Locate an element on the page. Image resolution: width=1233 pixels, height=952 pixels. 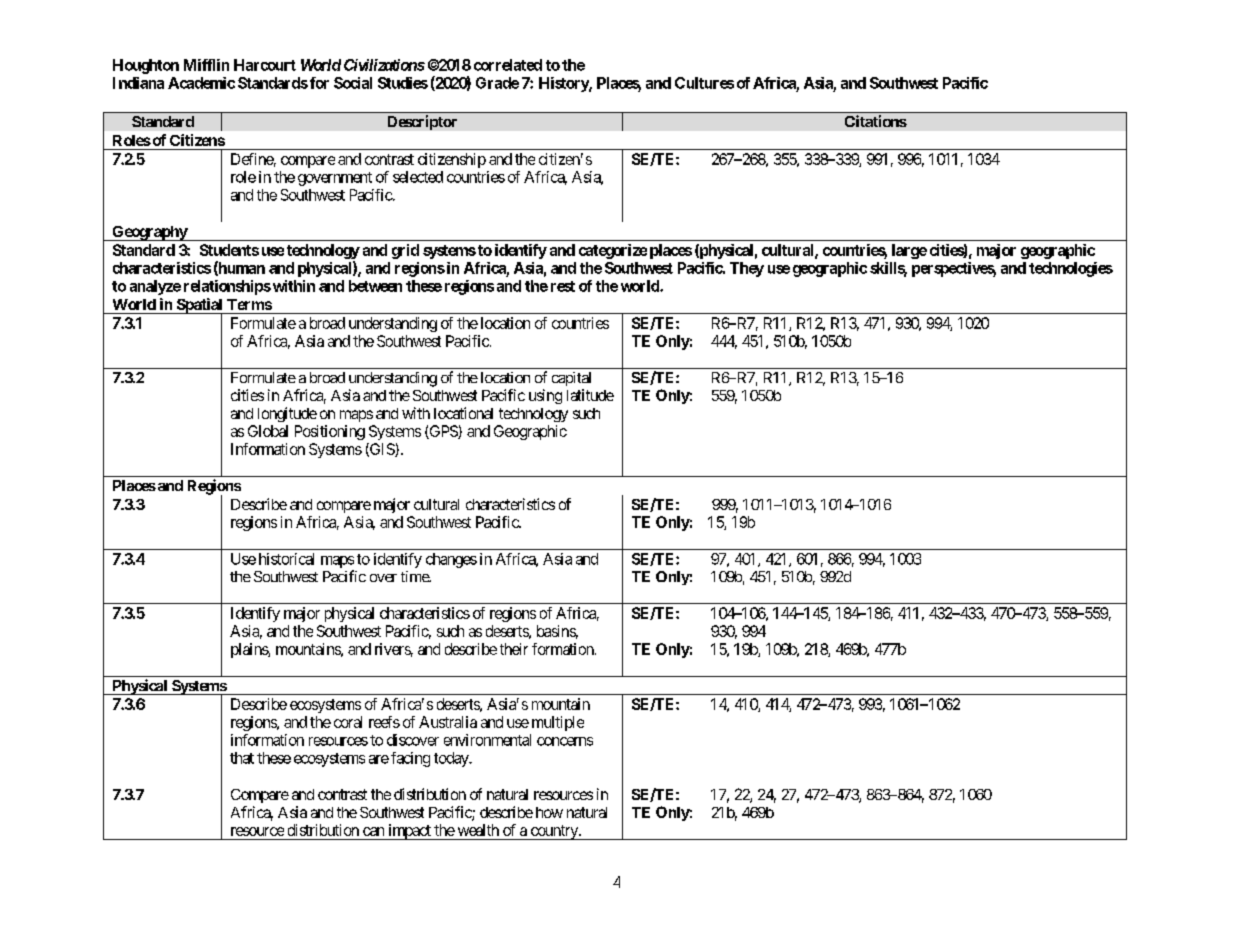
that is located at coordinates (242, 758).
